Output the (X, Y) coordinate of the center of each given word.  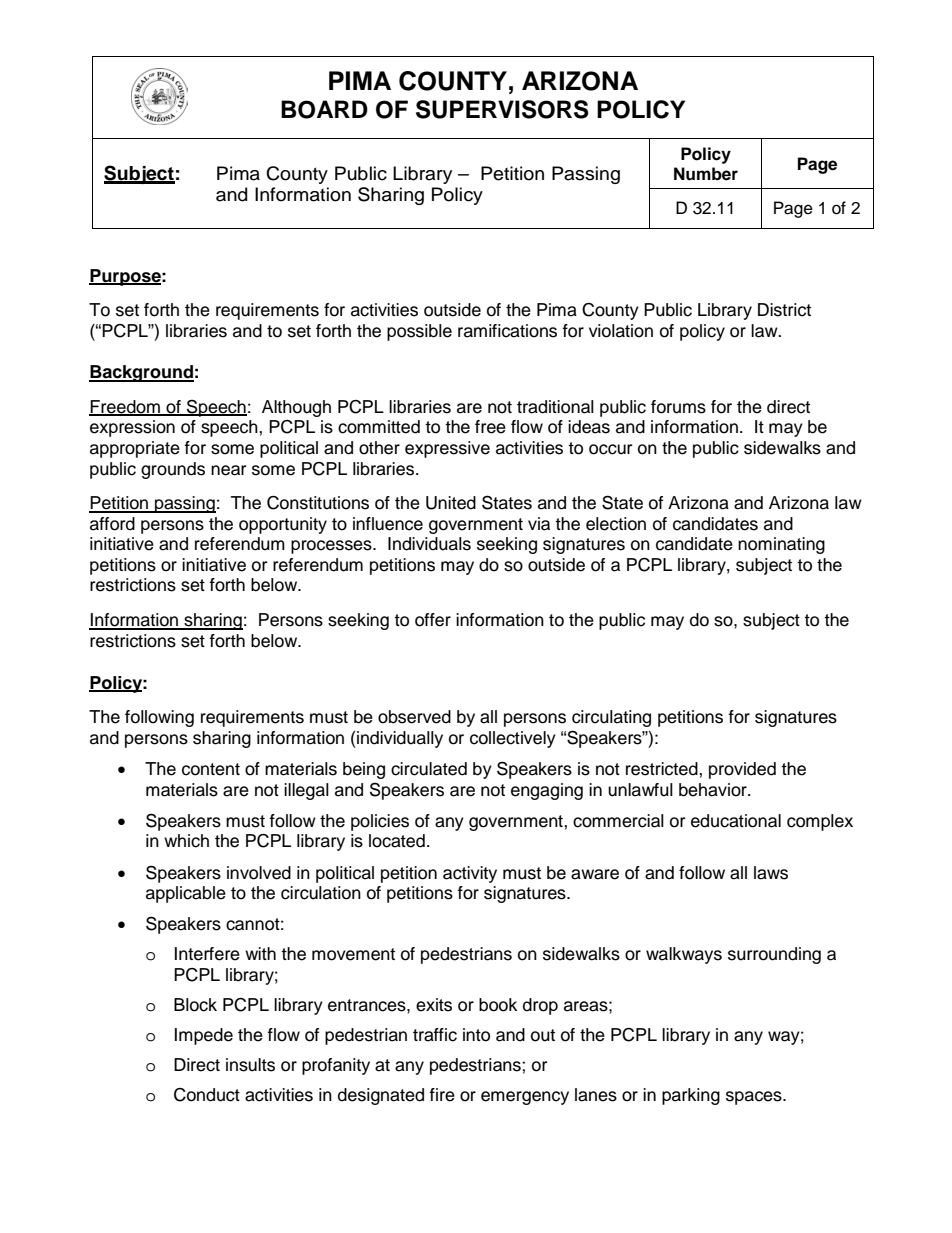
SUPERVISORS (502, 109)
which (186, 841)
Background (141, 373)
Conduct (207, 1095)
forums (678, 407)
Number (706, 174)
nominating (781, 545)
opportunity (283, 525)
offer (433, 620)
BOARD (324, 109)
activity (470, 874)
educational (736, 821)
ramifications (507, 331)
